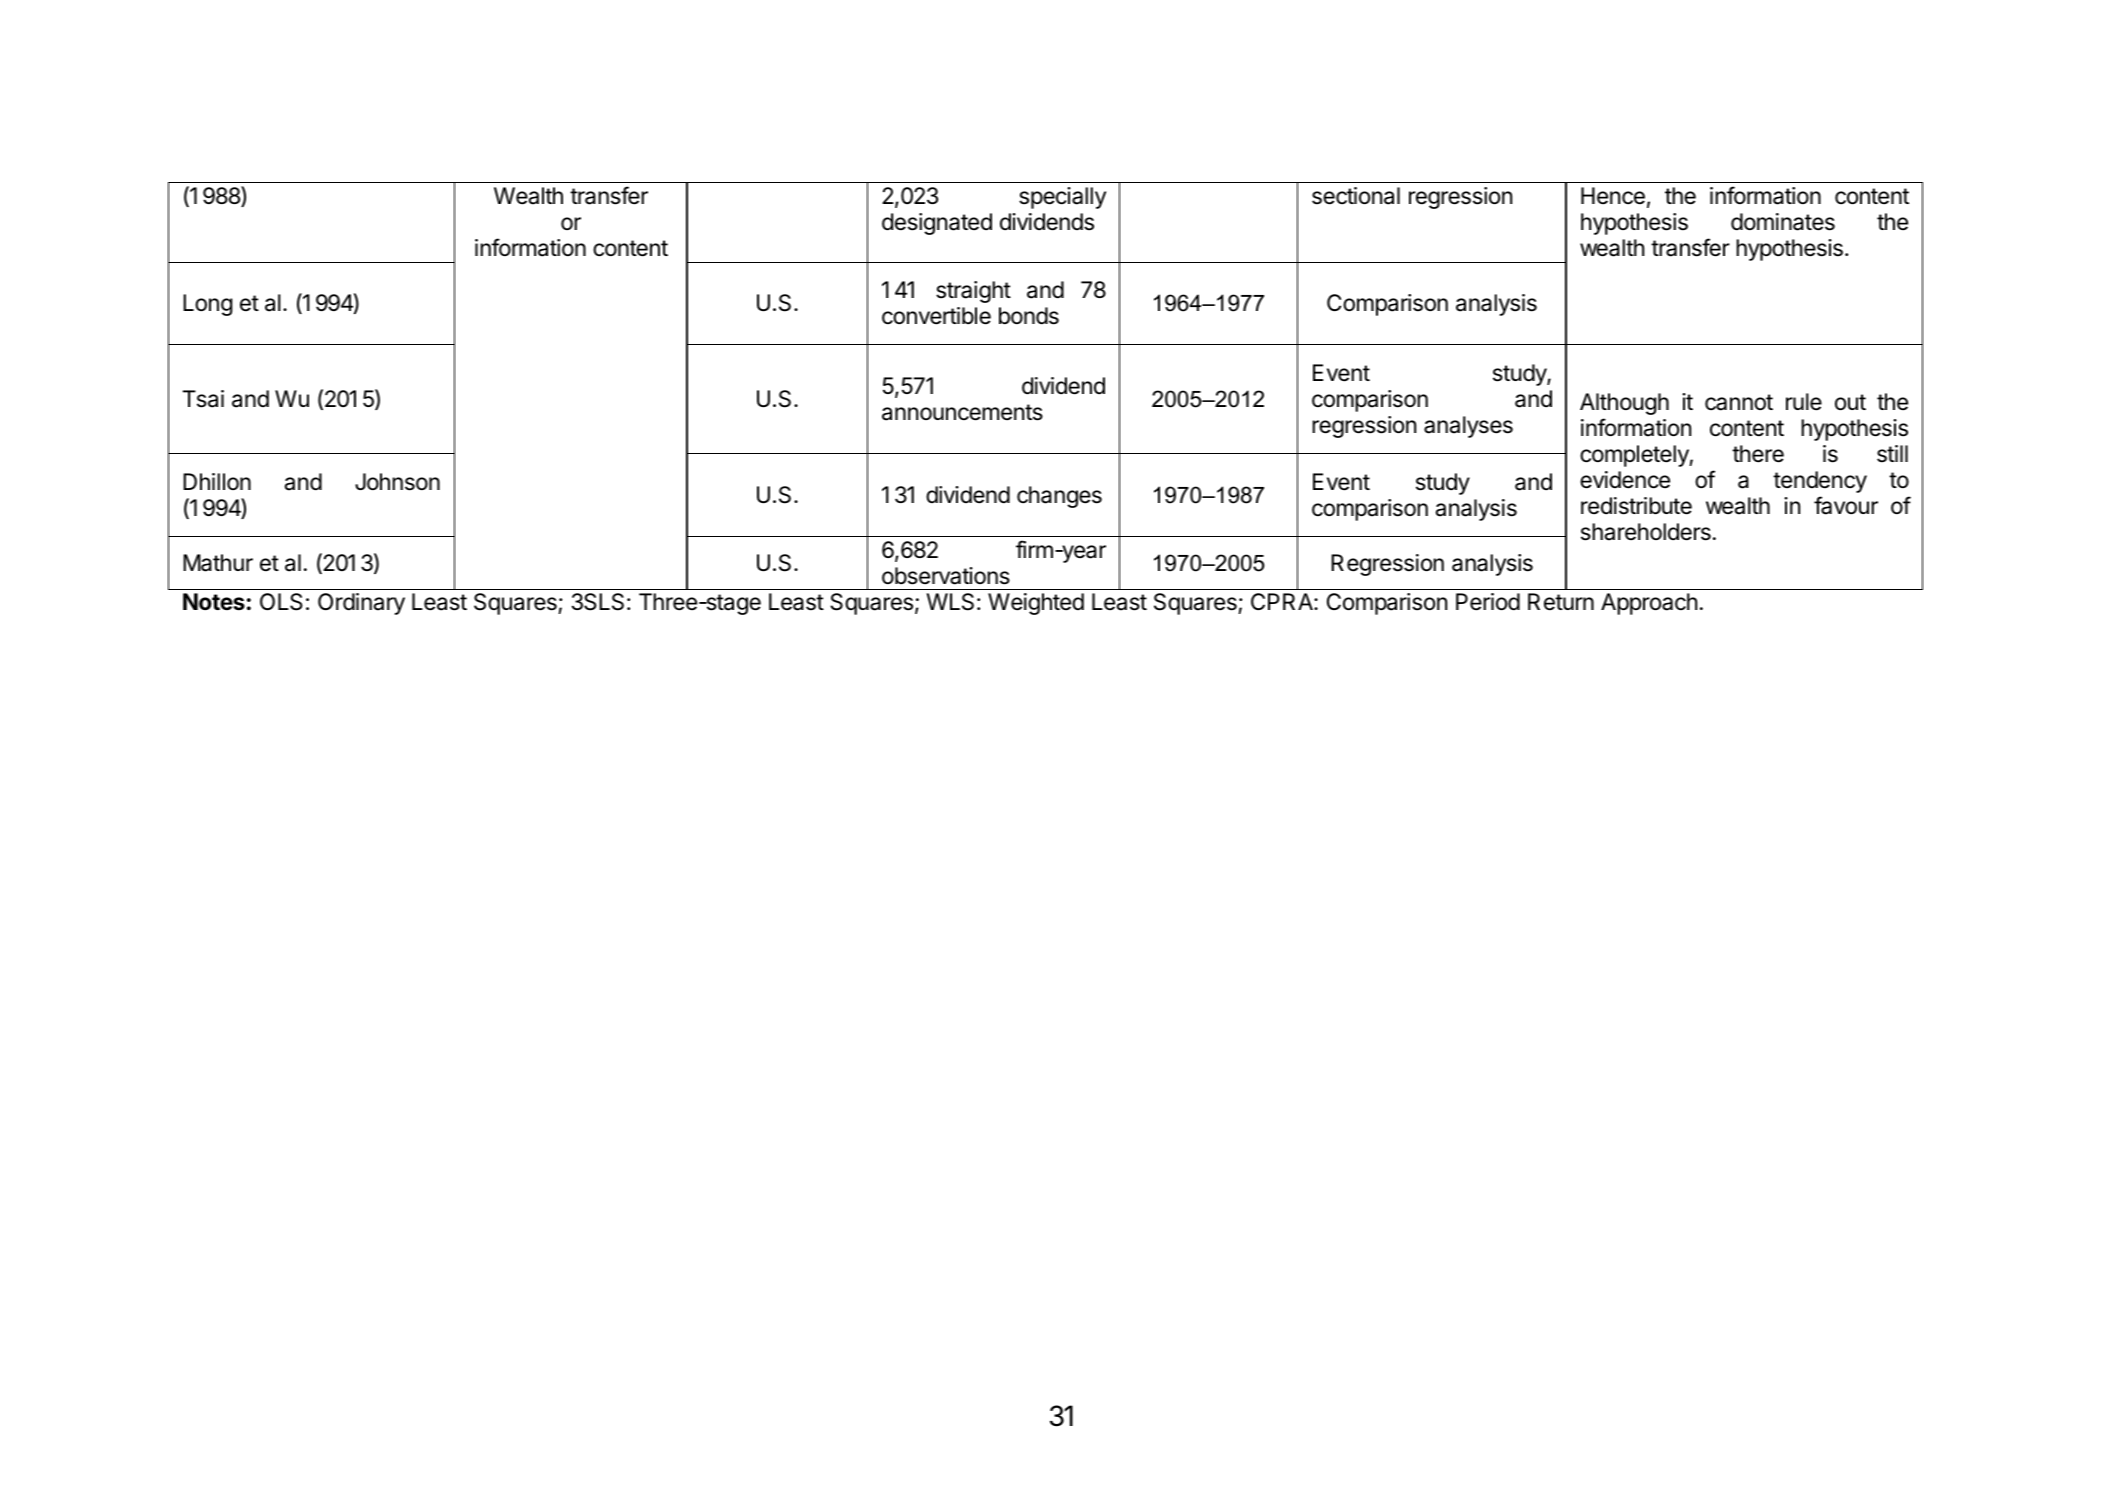 The height and width of the page is (1504, 2127). What do you see at coordinates (962, 412) in the page?
I see `announcements` at bounding box center [962, 412].
